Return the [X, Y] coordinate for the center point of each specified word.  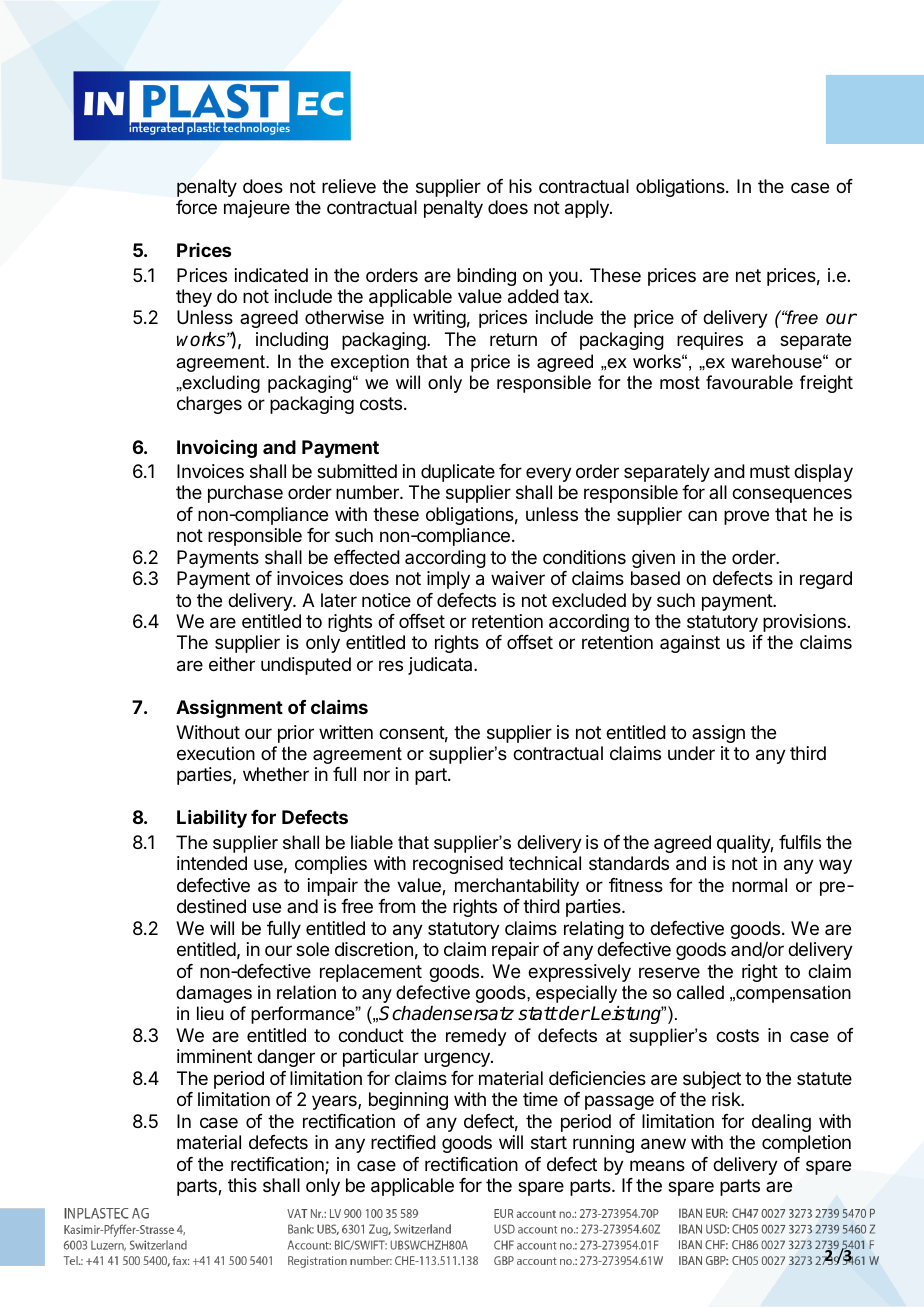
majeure [257, 209]
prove [746, 517]
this [242, 1185]
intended [212, 863]
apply [588, 209]
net [748, 275]
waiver [518, 578]
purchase [245, 494]
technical [545, 863]
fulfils [800, 842]
